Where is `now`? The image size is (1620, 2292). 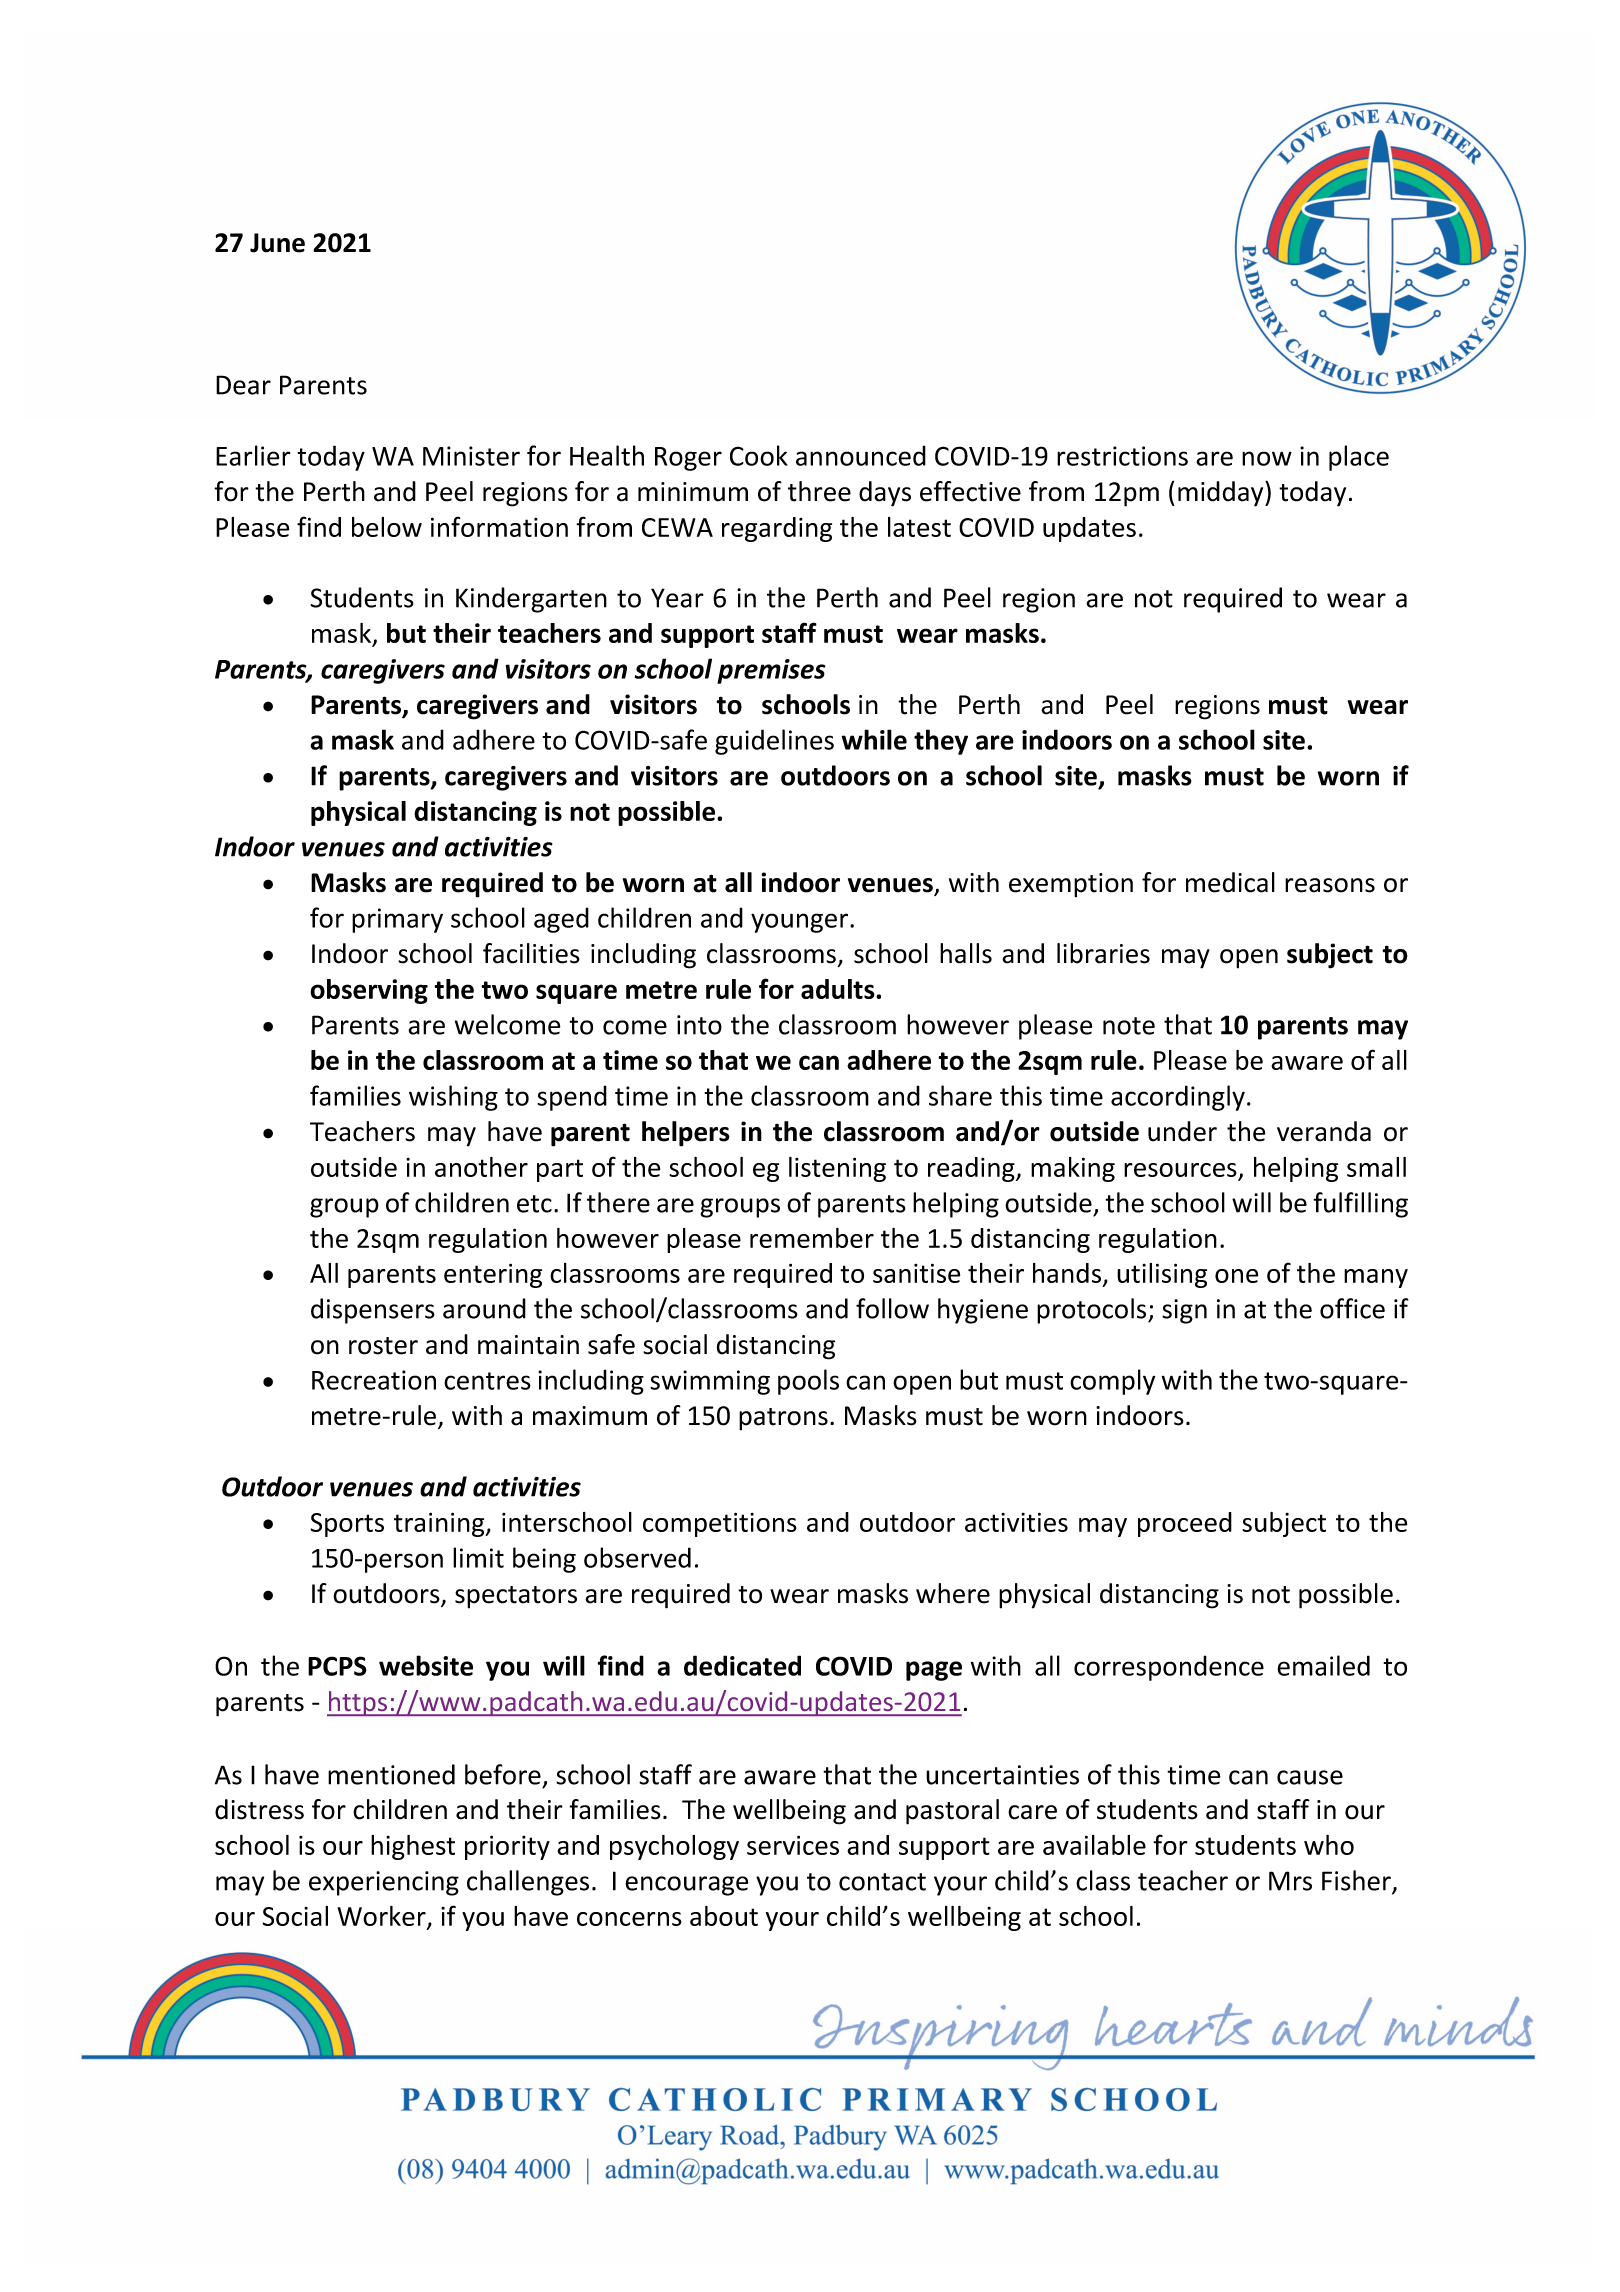
now is located at coordinates (1267, 458).
